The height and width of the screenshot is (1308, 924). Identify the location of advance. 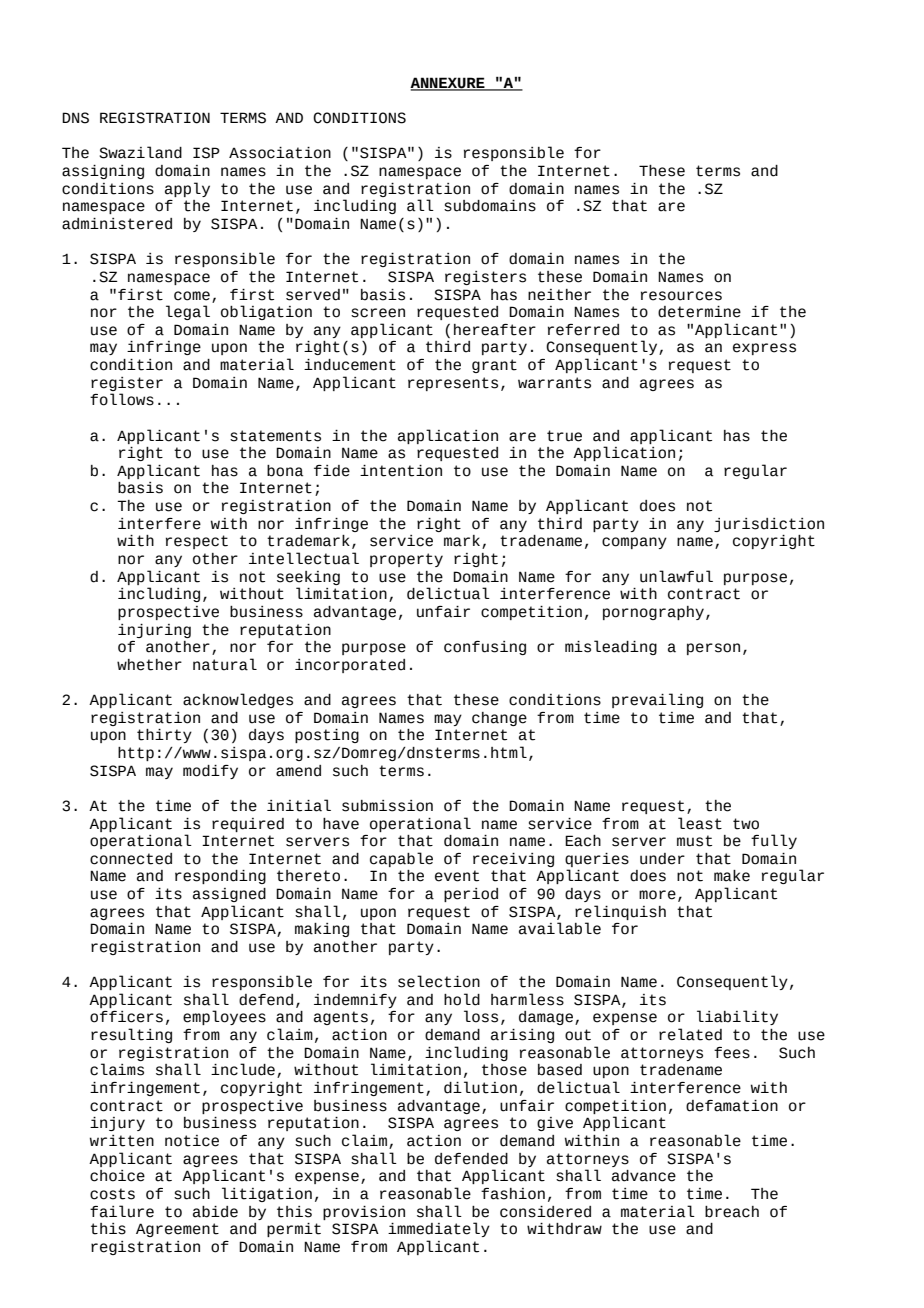
(644, 1176).
